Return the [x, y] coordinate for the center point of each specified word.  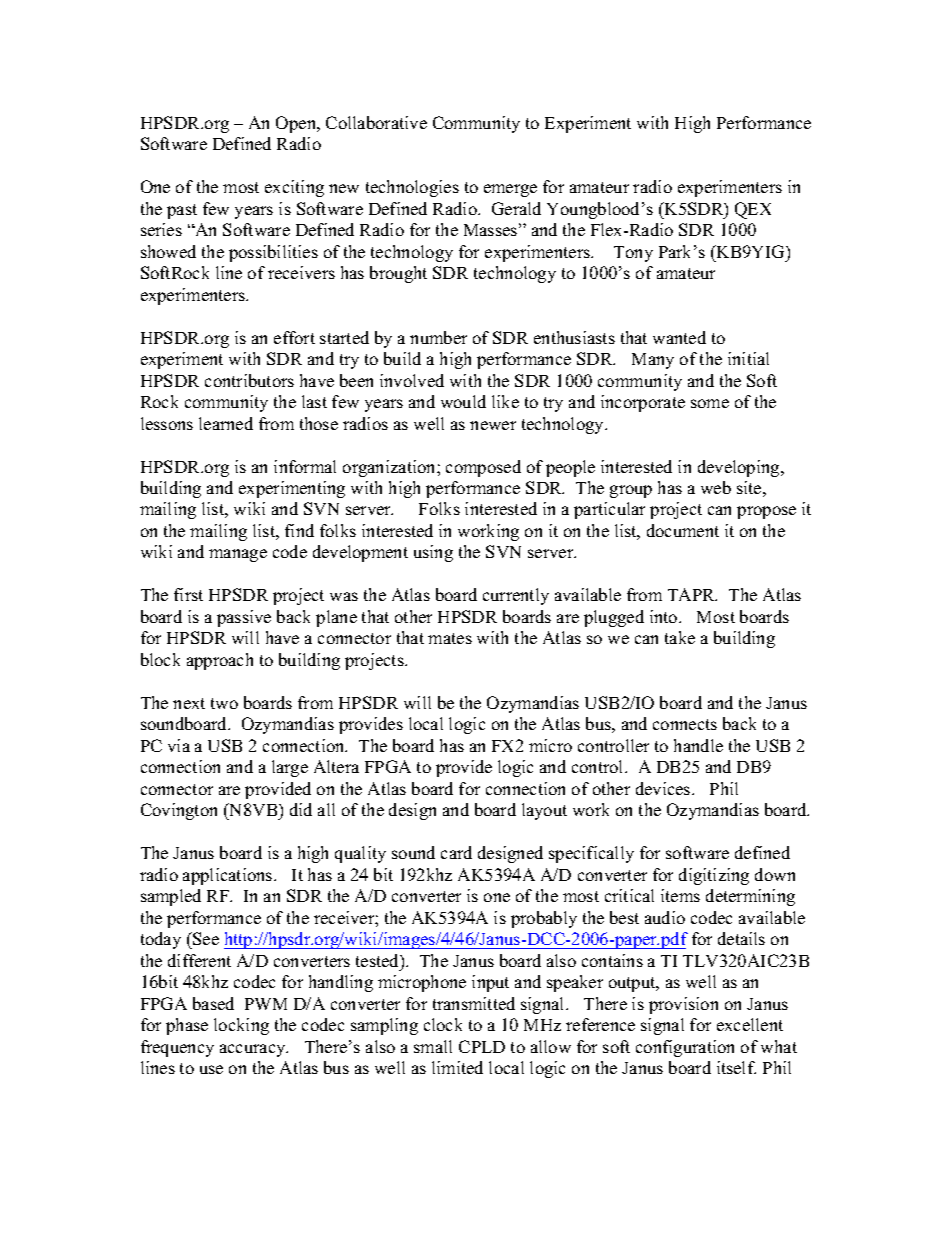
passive [244, 618]
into [665, 616]
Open [297, 124]
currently [516, 596]
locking [241, 1026]
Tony [633, 254]
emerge [510, 190]
